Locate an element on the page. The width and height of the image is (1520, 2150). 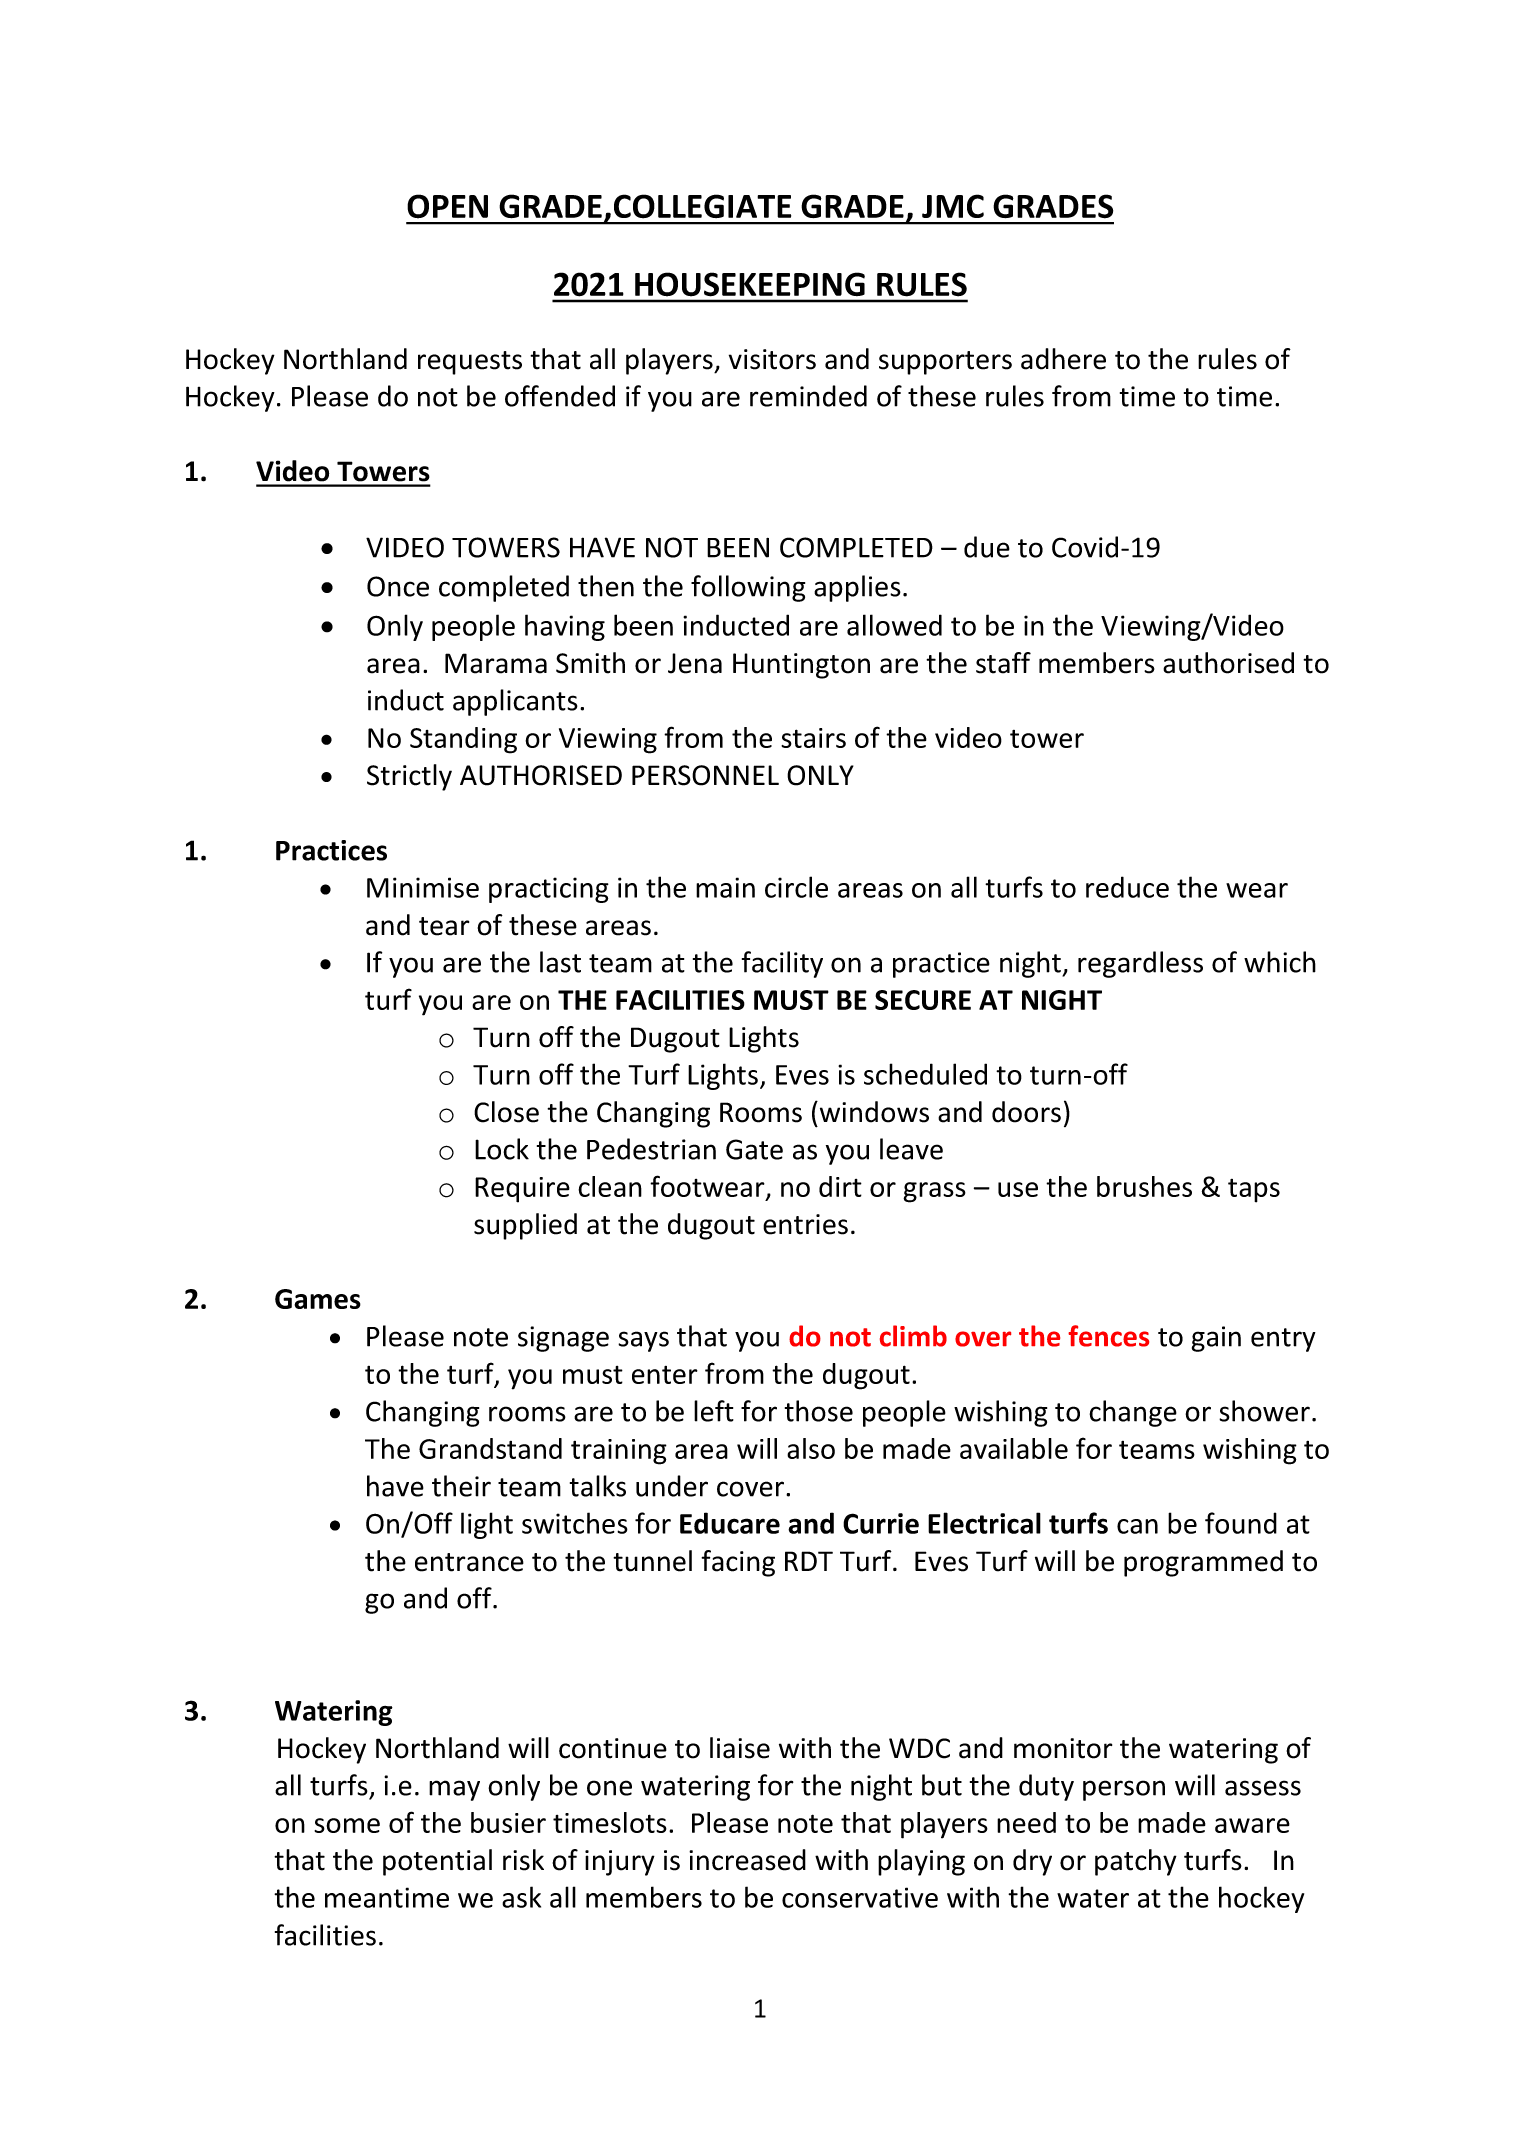
adhere is located at coordinates (1063, 359).
